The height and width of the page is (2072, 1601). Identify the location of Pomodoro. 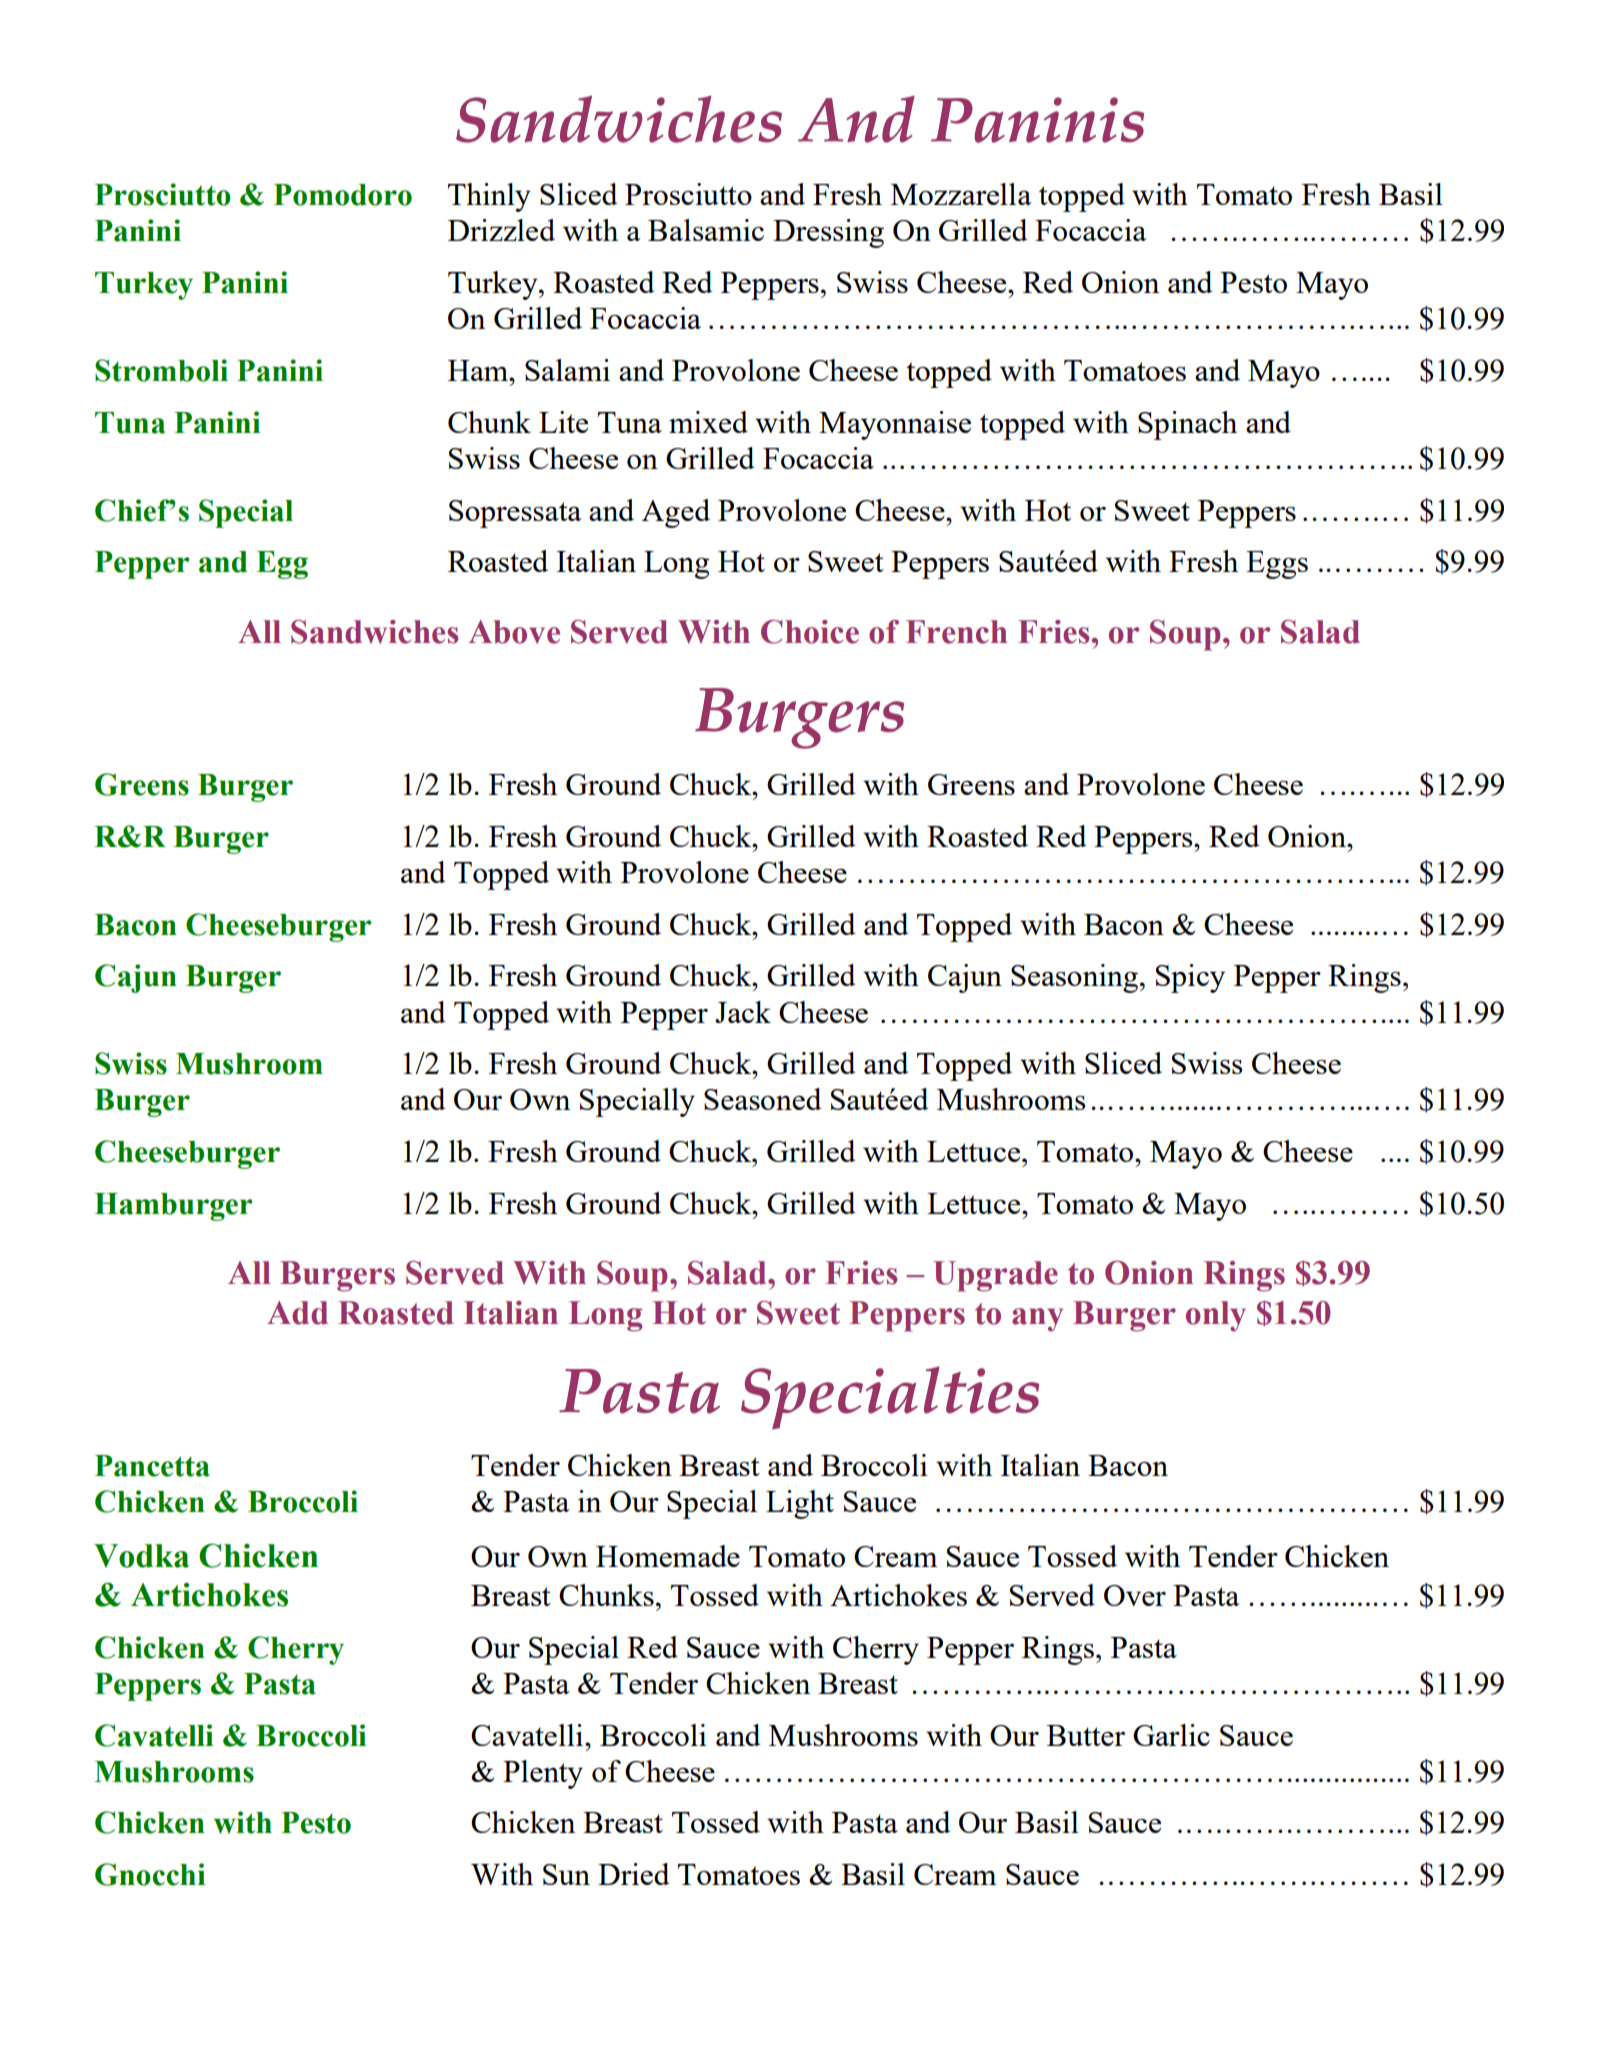
(343, 195).
